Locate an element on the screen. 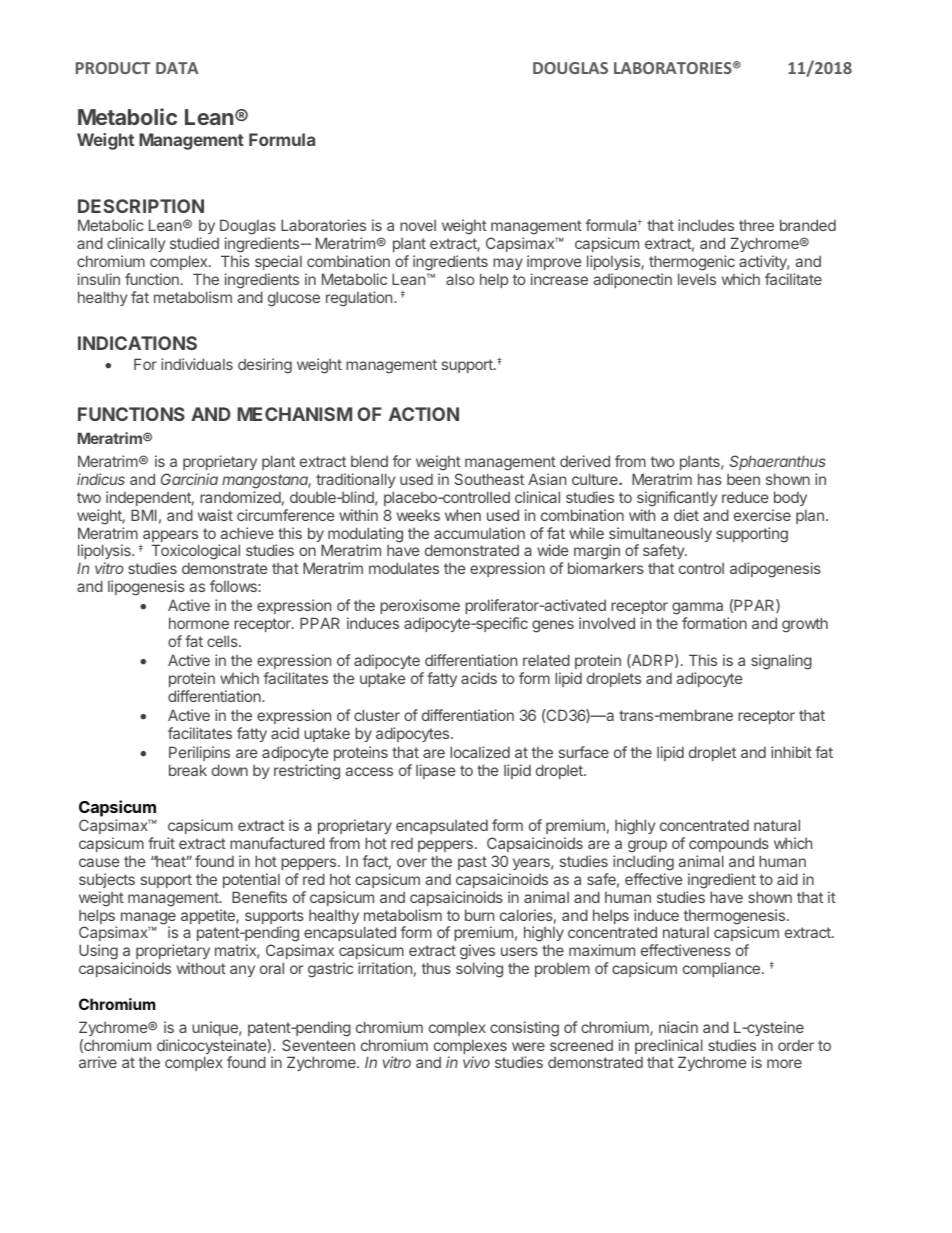  any is located at coordinates (242, 971).
